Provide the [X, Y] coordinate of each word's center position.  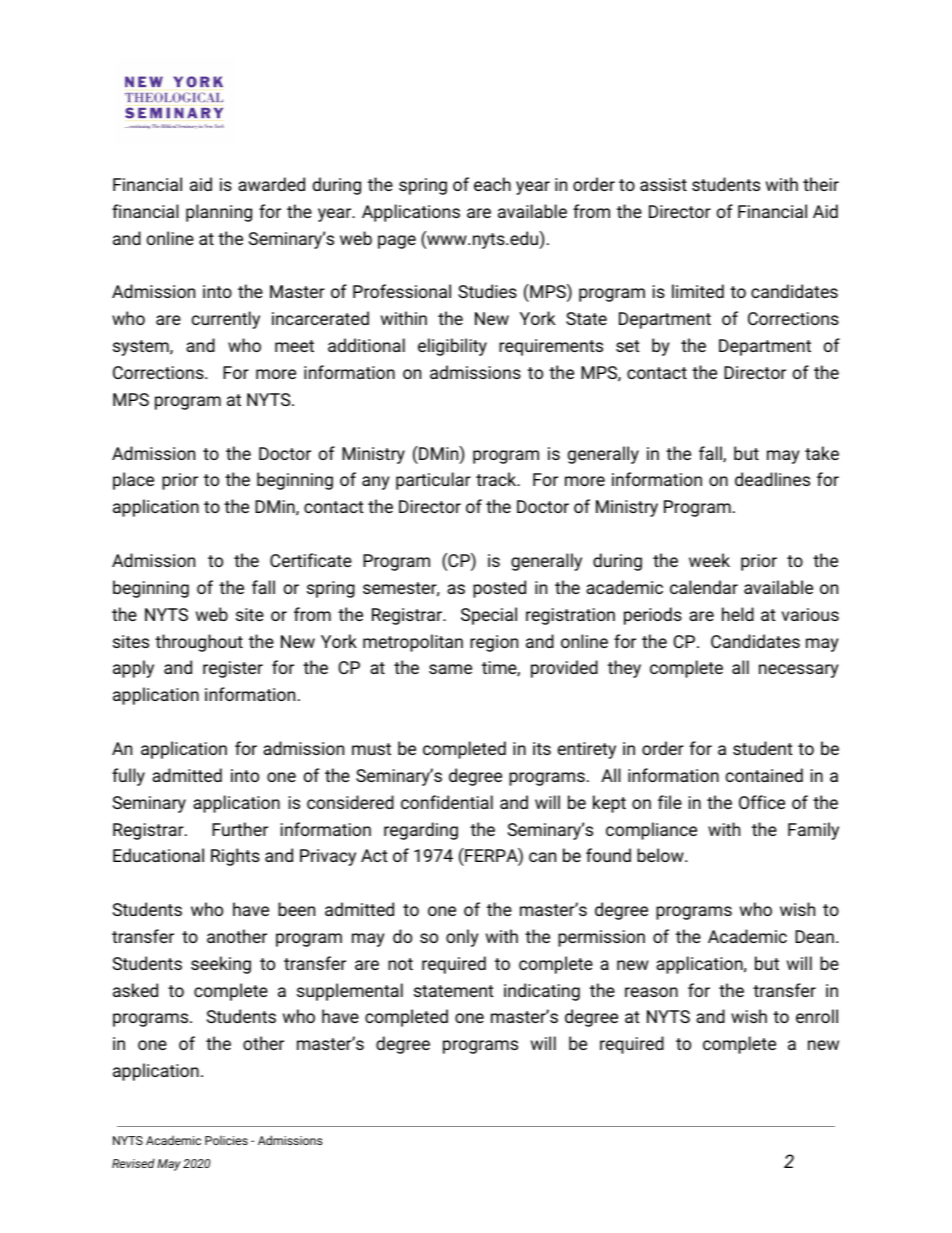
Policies [226, 1140]
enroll [817, 1016]
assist [663, 184]
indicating [542, 992]
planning [219, 213]
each [492, 184]
